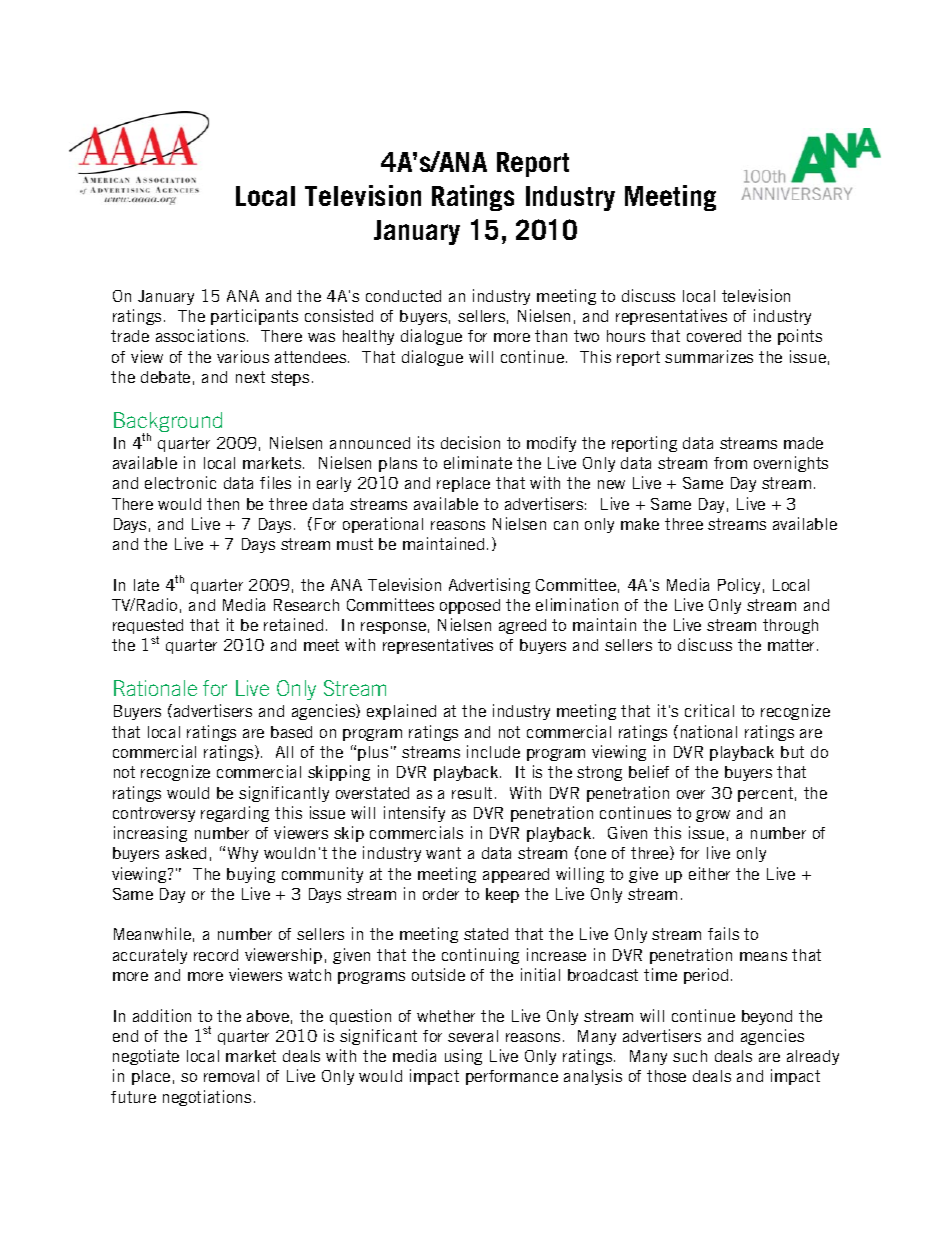 This screenshot has width=952, height=1233. What do you see at coordinates (202, 335) in the screenshot?
I see `associations` at bounding box center [202, 335].
